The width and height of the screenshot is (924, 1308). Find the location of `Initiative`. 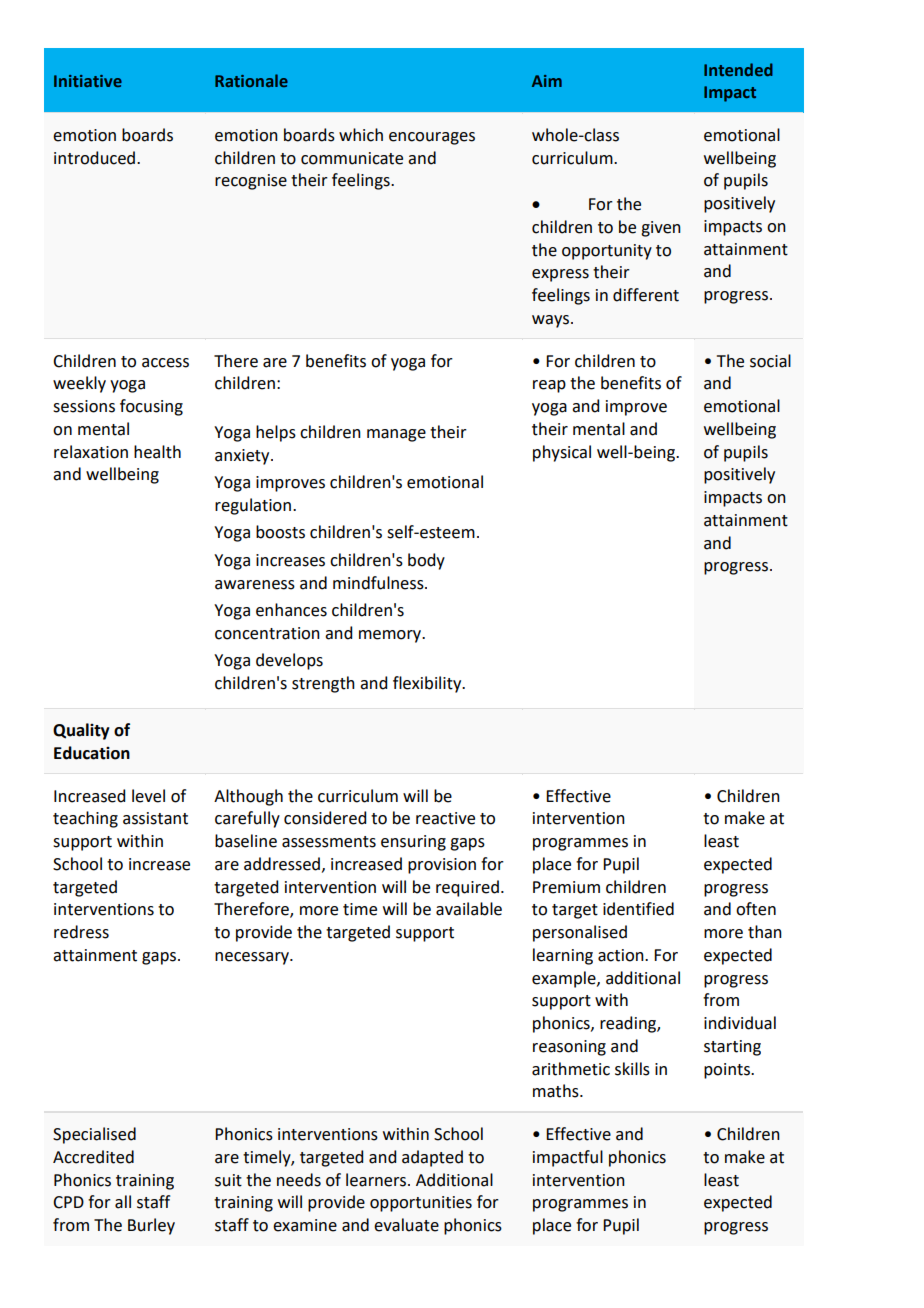

Initiative is located at coordinates (88, 81).
